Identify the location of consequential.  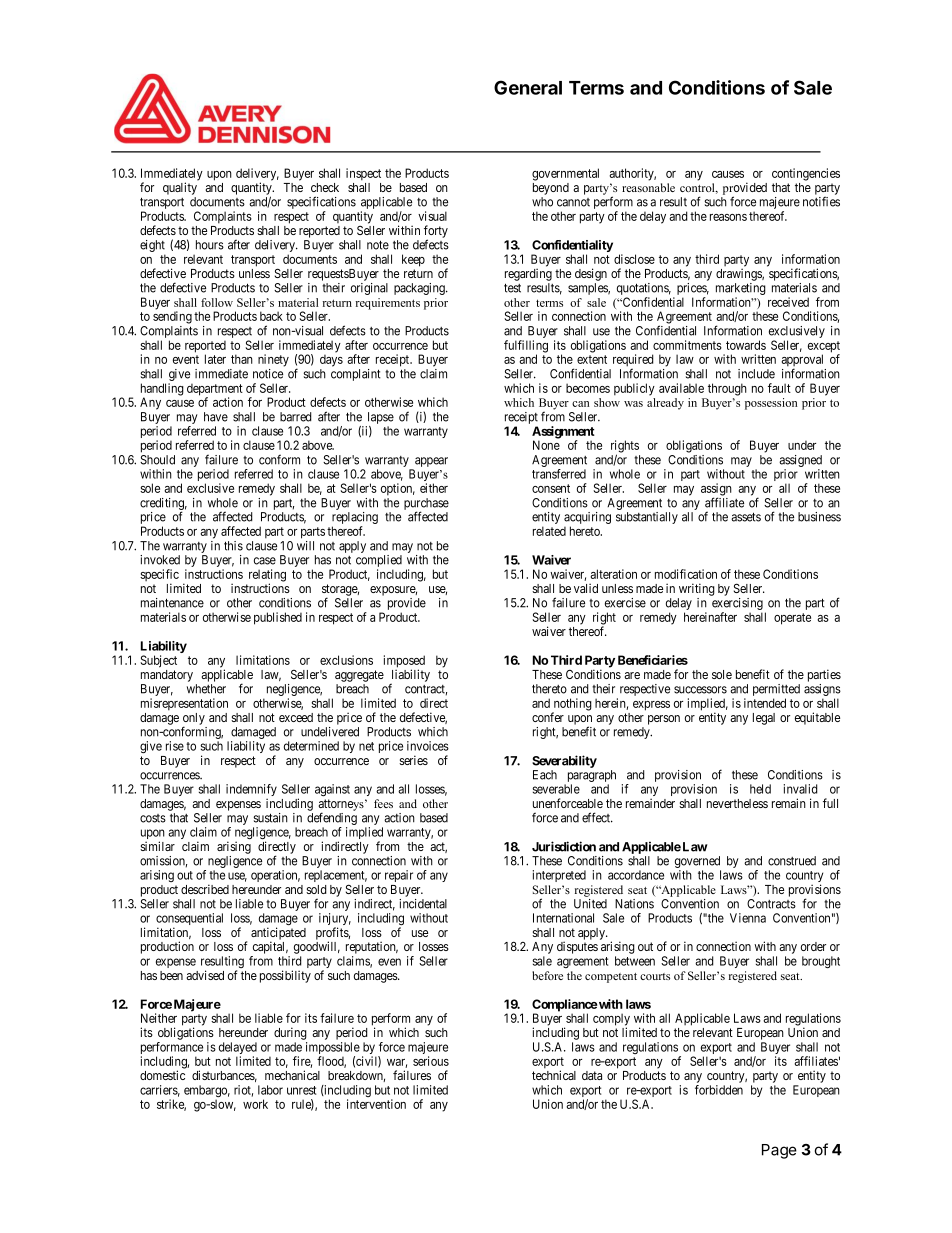
(189, 920).
